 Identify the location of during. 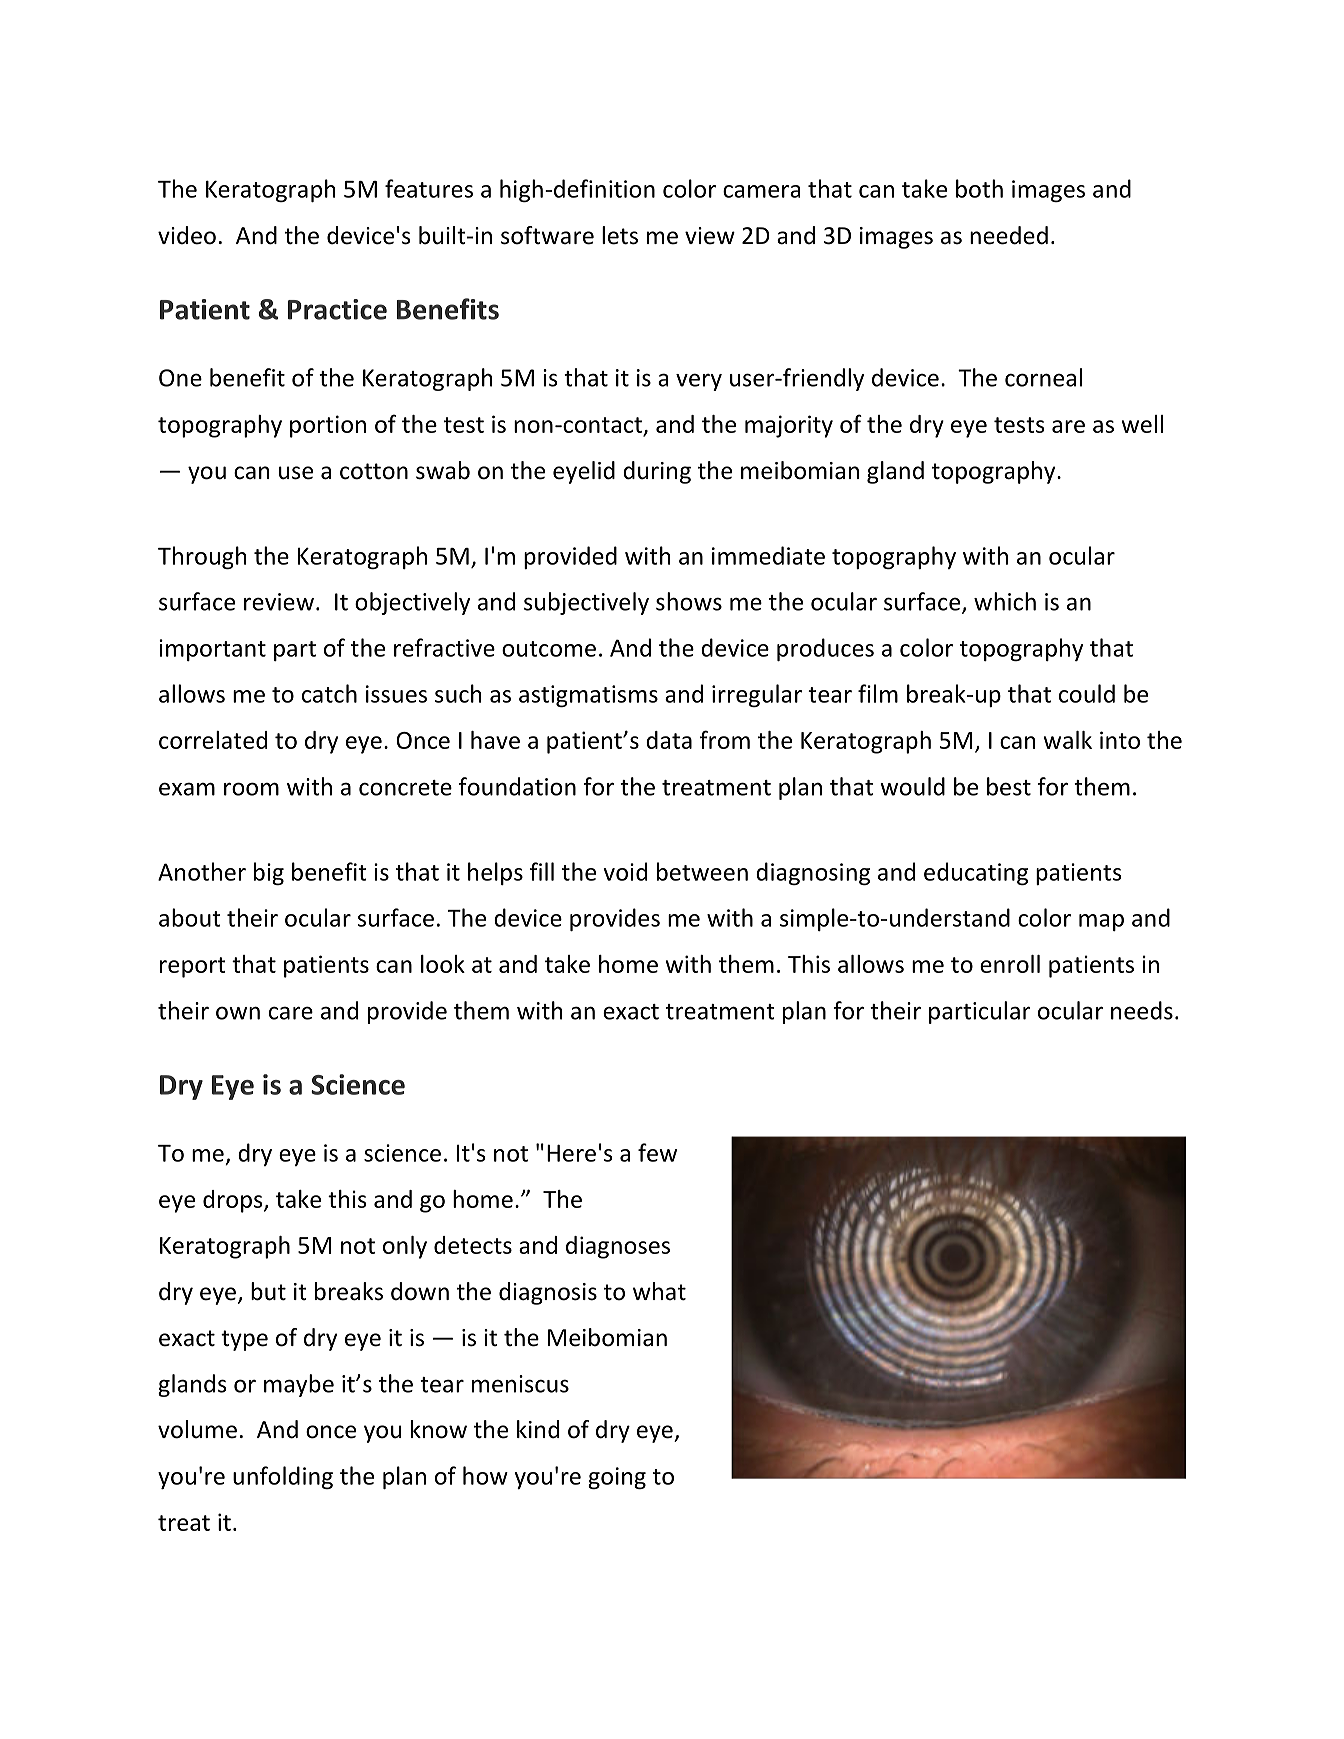
(657, 472).
